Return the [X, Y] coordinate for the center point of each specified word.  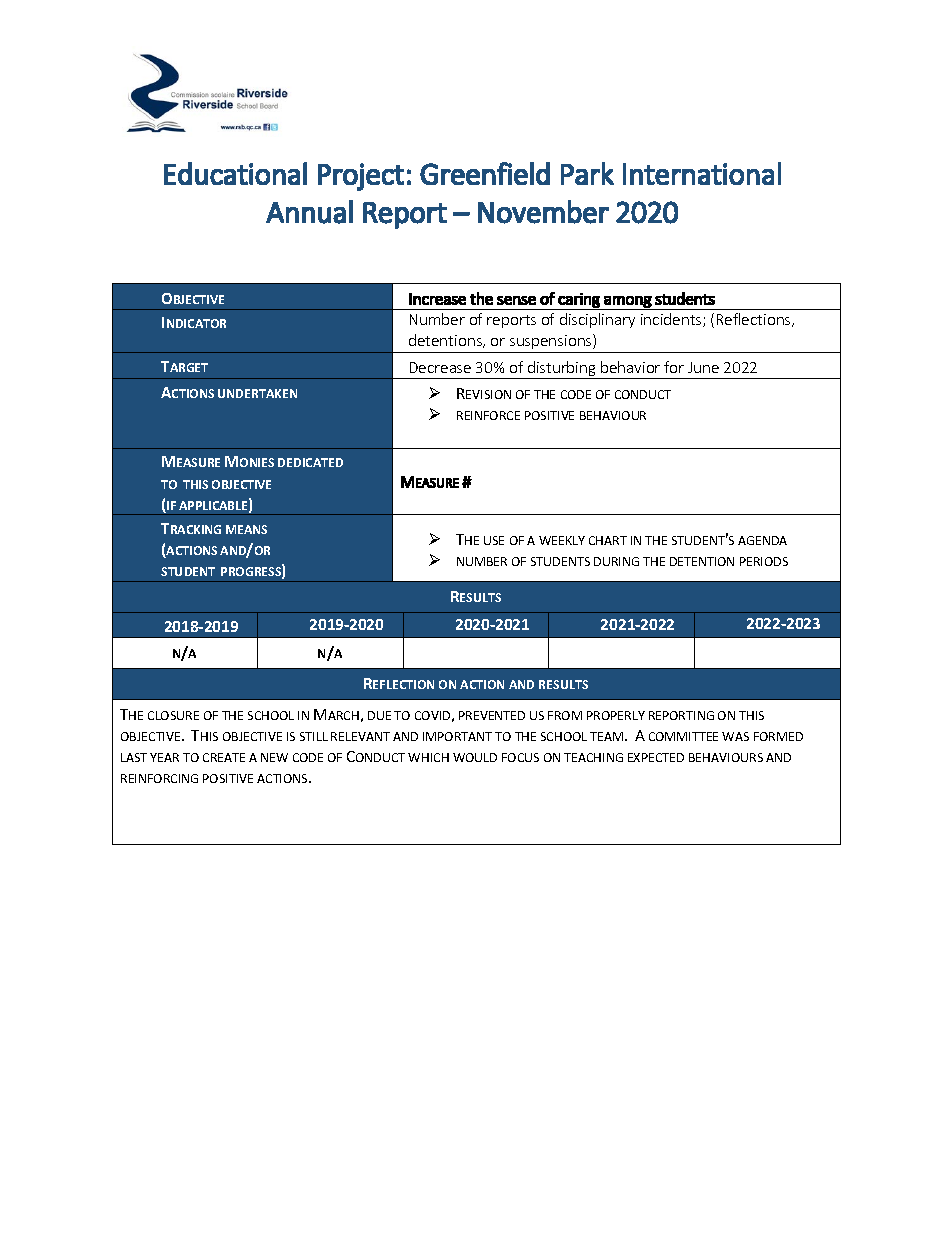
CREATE [224, 757]
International [702, 173]
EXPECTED [656, 757]
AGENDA [762, 540]
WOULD [475, 757]
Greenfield [485, 173]
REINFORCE [488, 415]
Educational [235, 173]
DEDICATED [310, 462]
